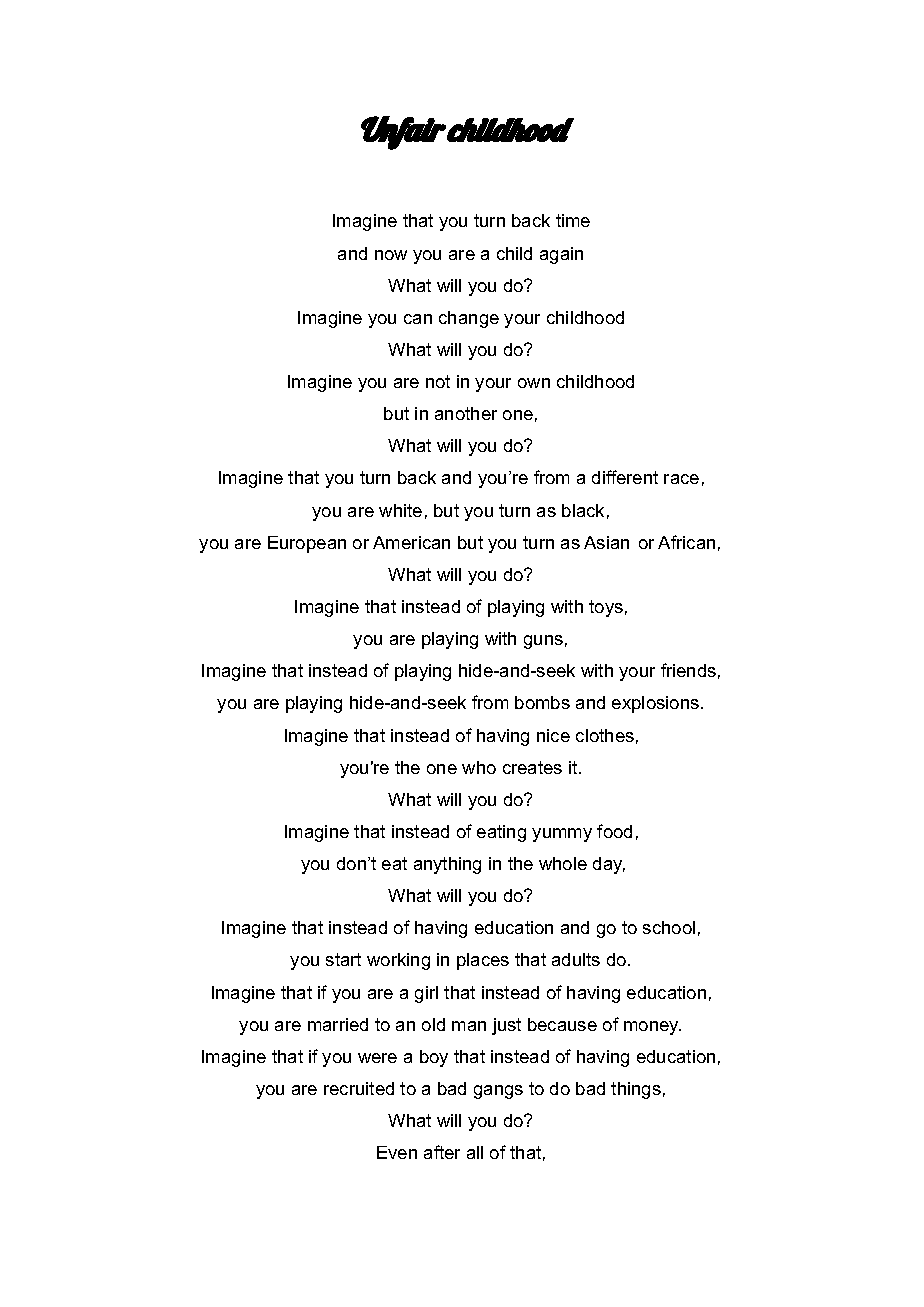 The height and width of the screenshot is (1307, 924). Describe the element at coordinates (307, 544) in the screenshot. I see `European` at that location.
